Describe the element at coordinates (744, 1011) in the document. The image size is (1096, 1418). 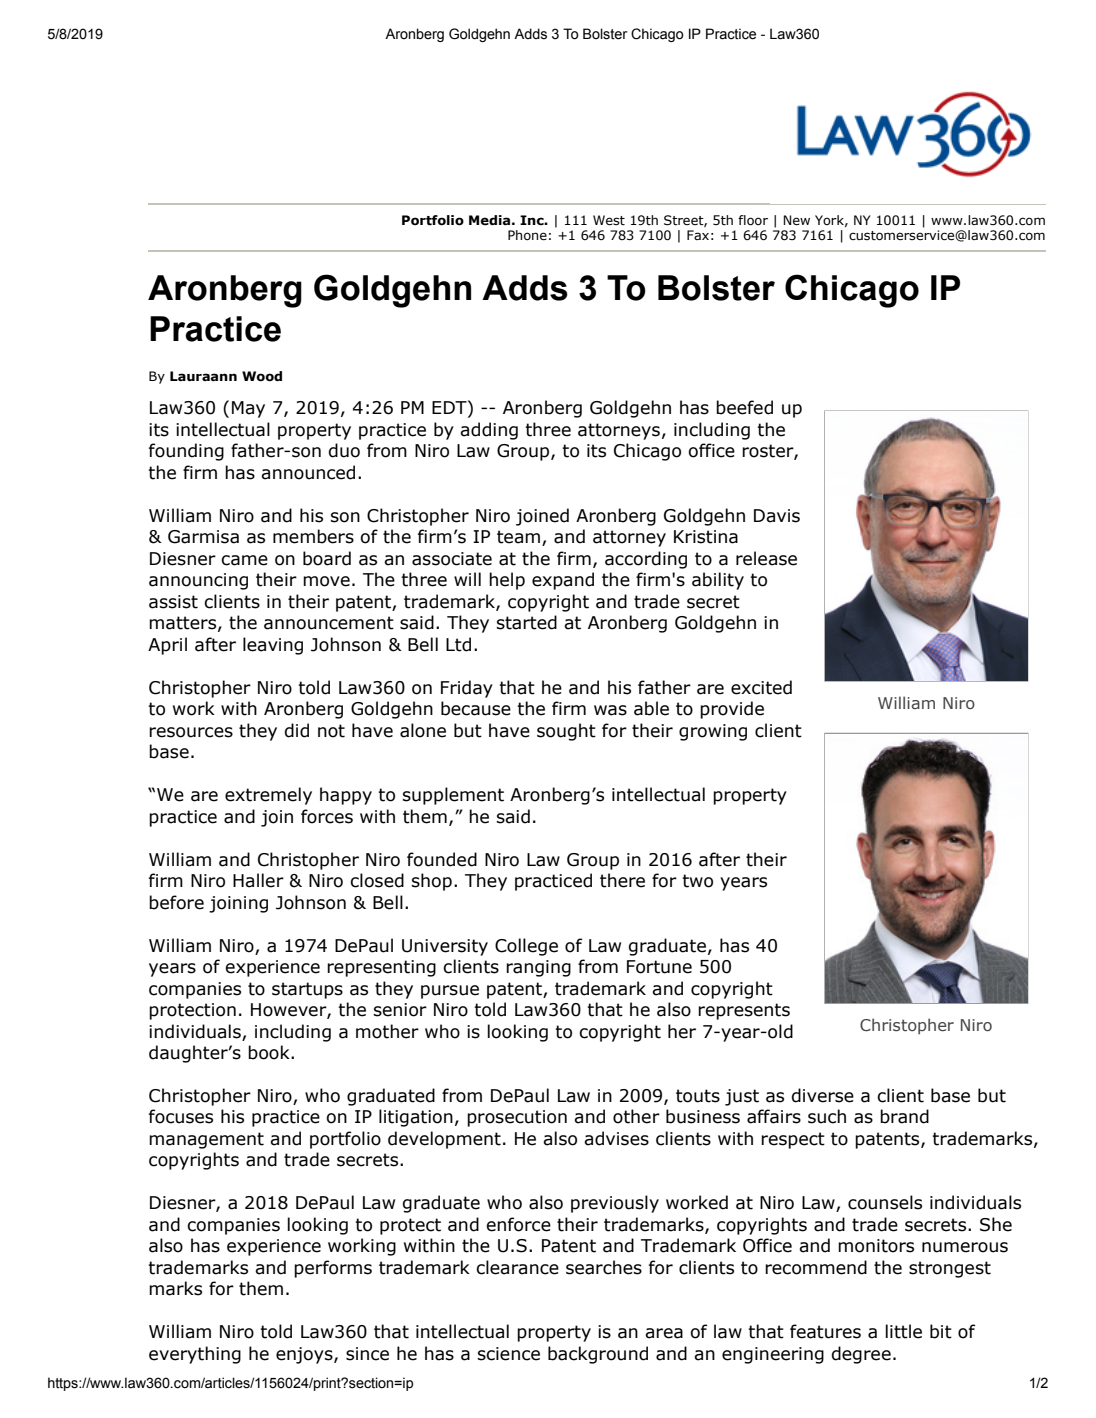
I see `represents` at that location.
